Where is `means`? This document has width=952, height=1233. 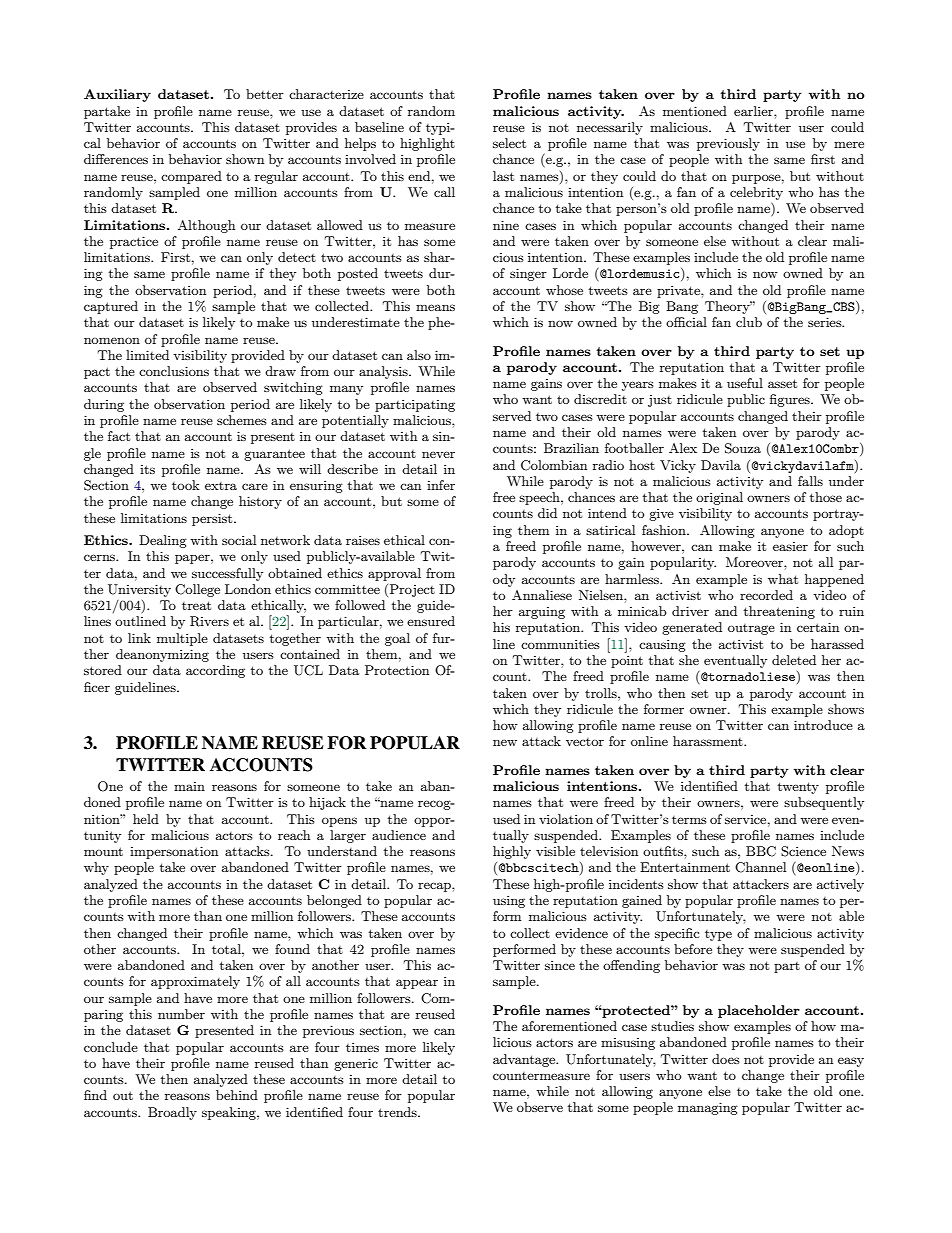
means is located at coordinates (435, 307).
